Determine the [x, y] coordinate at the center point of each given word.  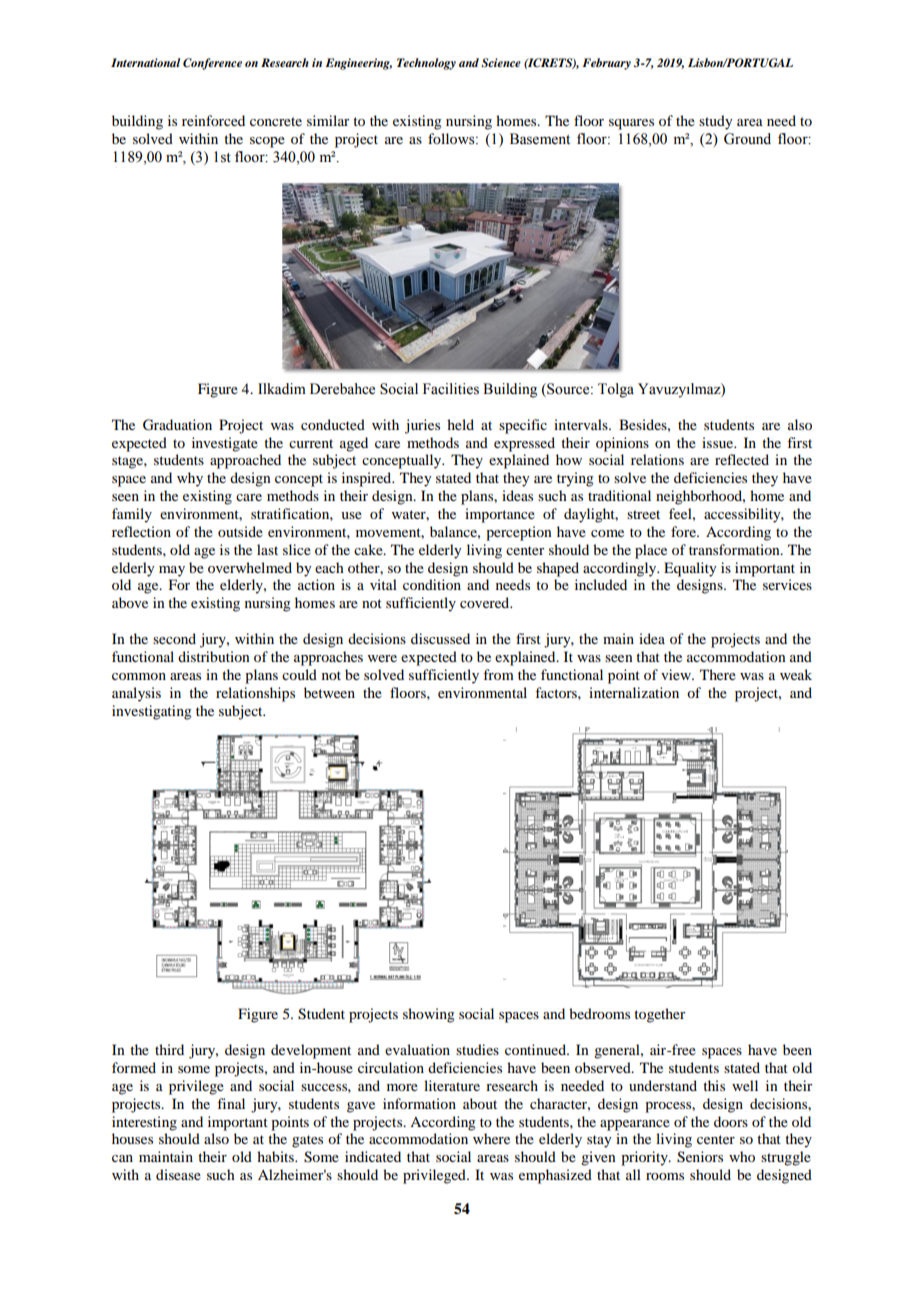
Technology [426, 64]
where [491, 1138]
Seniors [700, 1157]
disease [178, 1174]
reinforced [213, 120]
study [715, 122]
